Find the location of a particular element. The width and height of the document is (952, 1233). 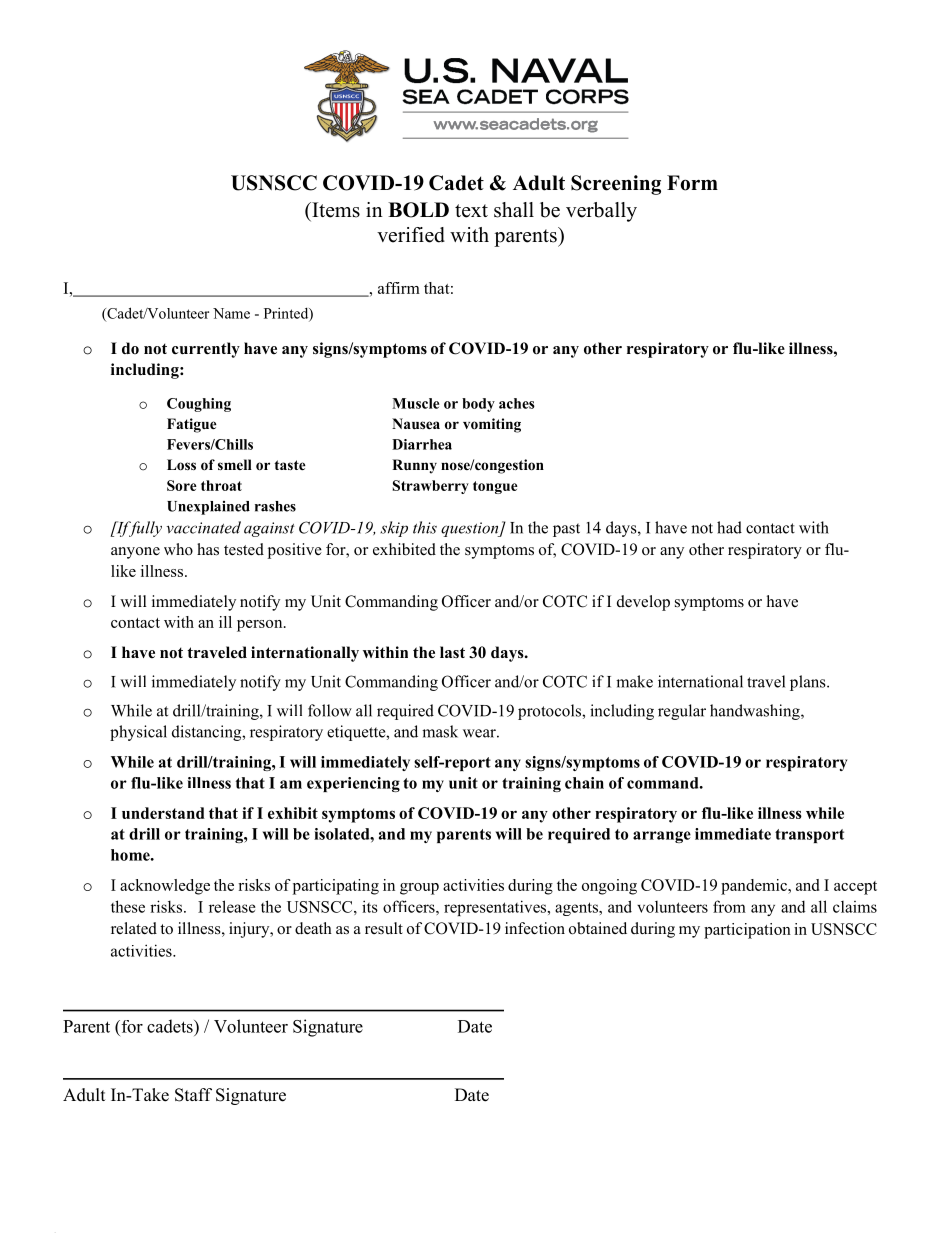

infection is located at coordinates (535, 928).
